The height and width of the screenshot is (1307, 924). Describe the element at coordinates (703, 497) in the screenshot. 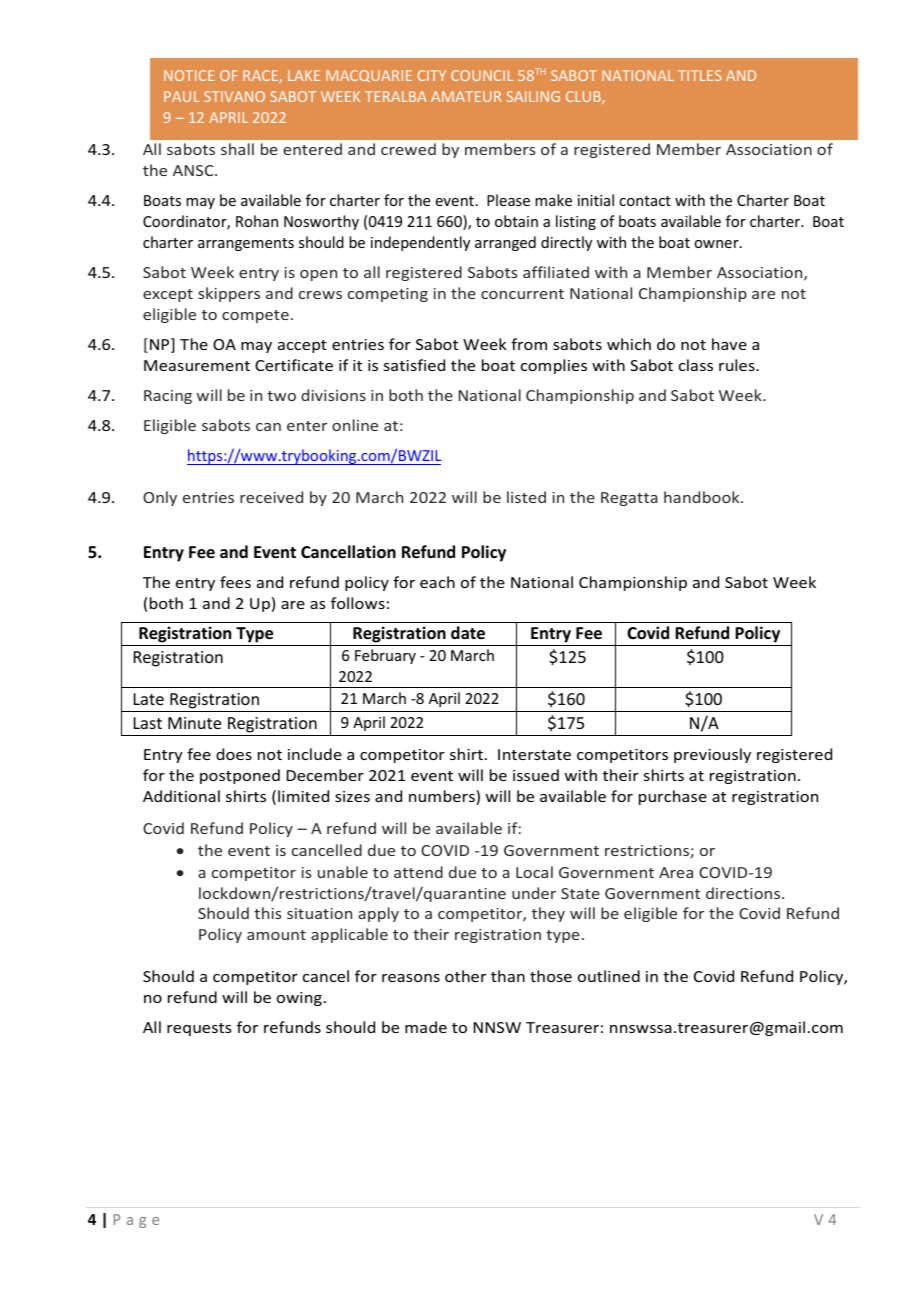

I see `handbook` at that location.
